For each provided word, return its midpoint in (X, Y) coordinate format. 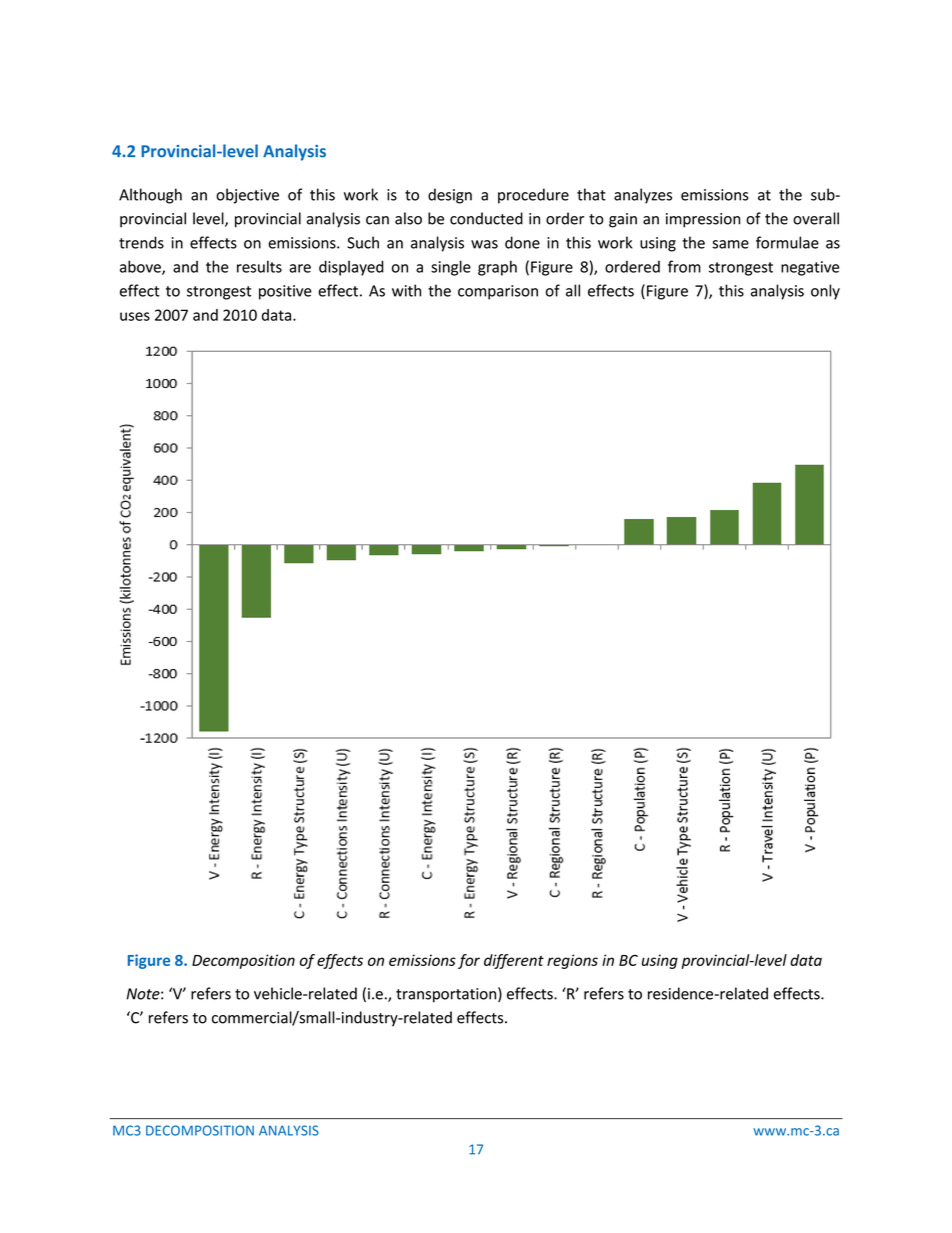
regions (572, 961)
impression (703, 220)
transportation (447, 995)
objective (247, 196)
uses (135, 316)
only (825, 292)
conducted (486, 218)
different (514, 961)
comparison (498, 292)
